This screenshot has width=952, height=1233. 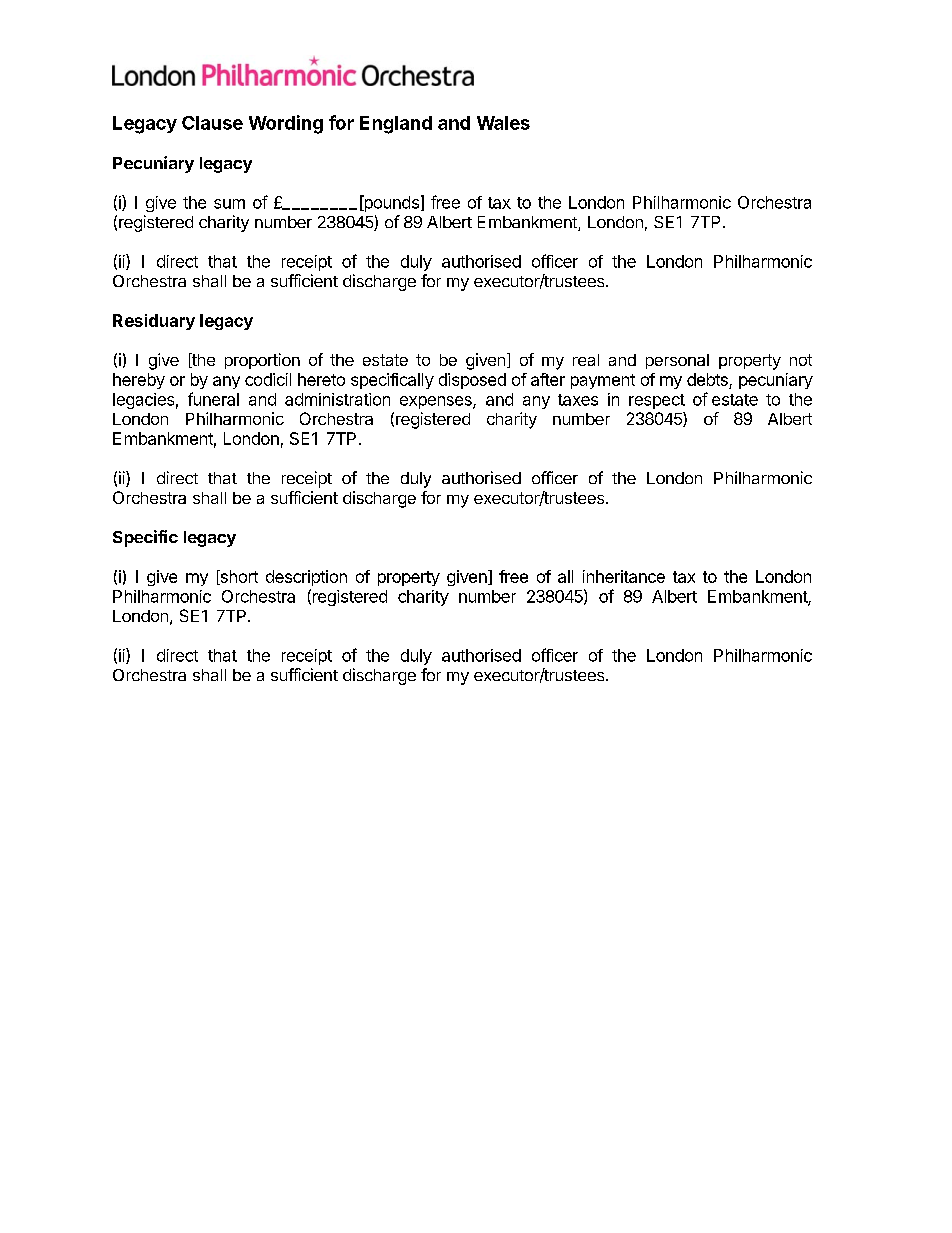 I want to click on sum, so click(x=229, y=204).
